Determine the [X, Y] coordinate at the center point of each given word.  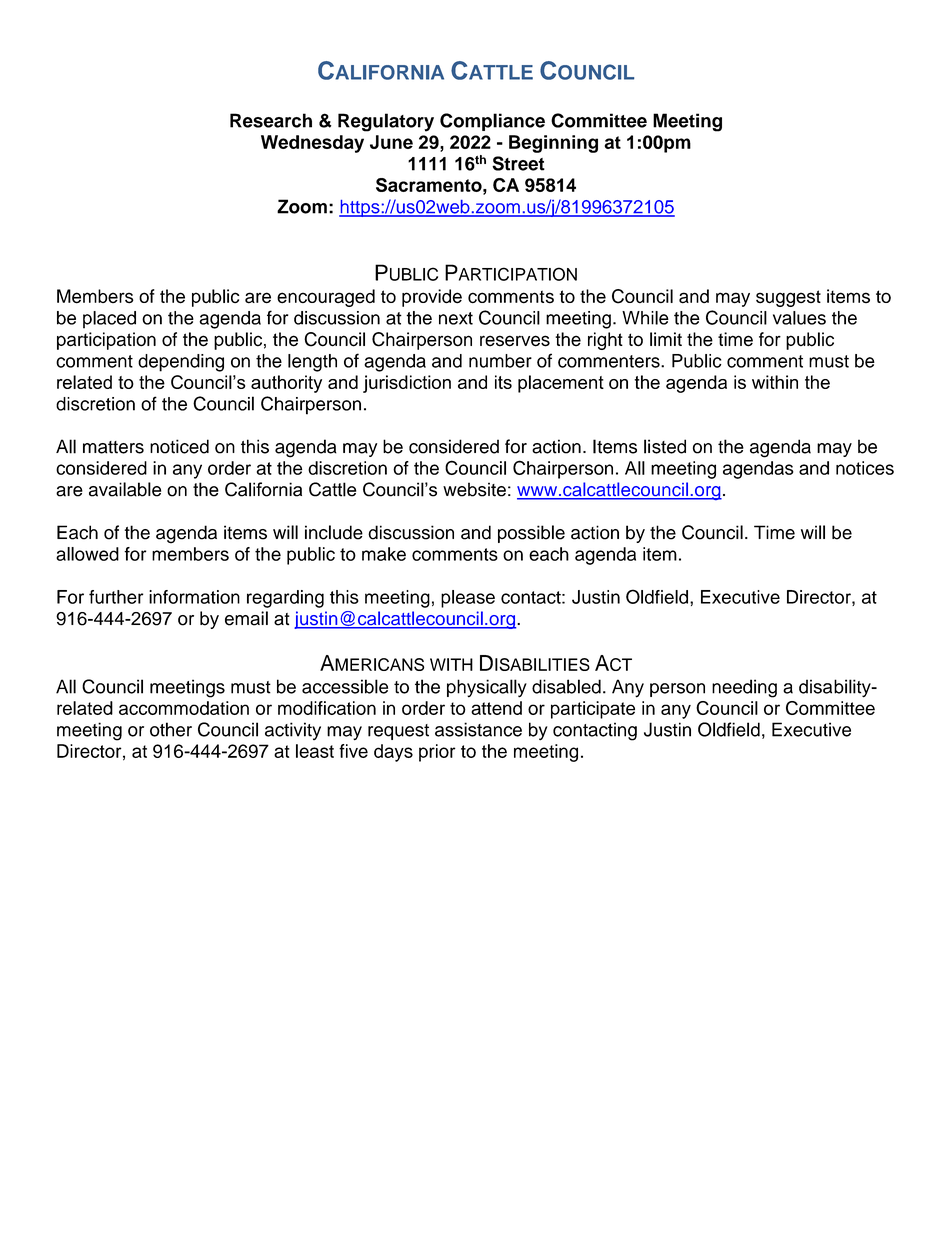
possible [531, 534]
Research [271, 120]
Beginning [553, 144]
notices [865, 468]
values [799, 318]
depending [181, 363]
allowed [87, 554]
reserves [515, 341]
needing [744, 688]
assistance [478, 729]
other [171, 729]
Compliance [492, 122]
